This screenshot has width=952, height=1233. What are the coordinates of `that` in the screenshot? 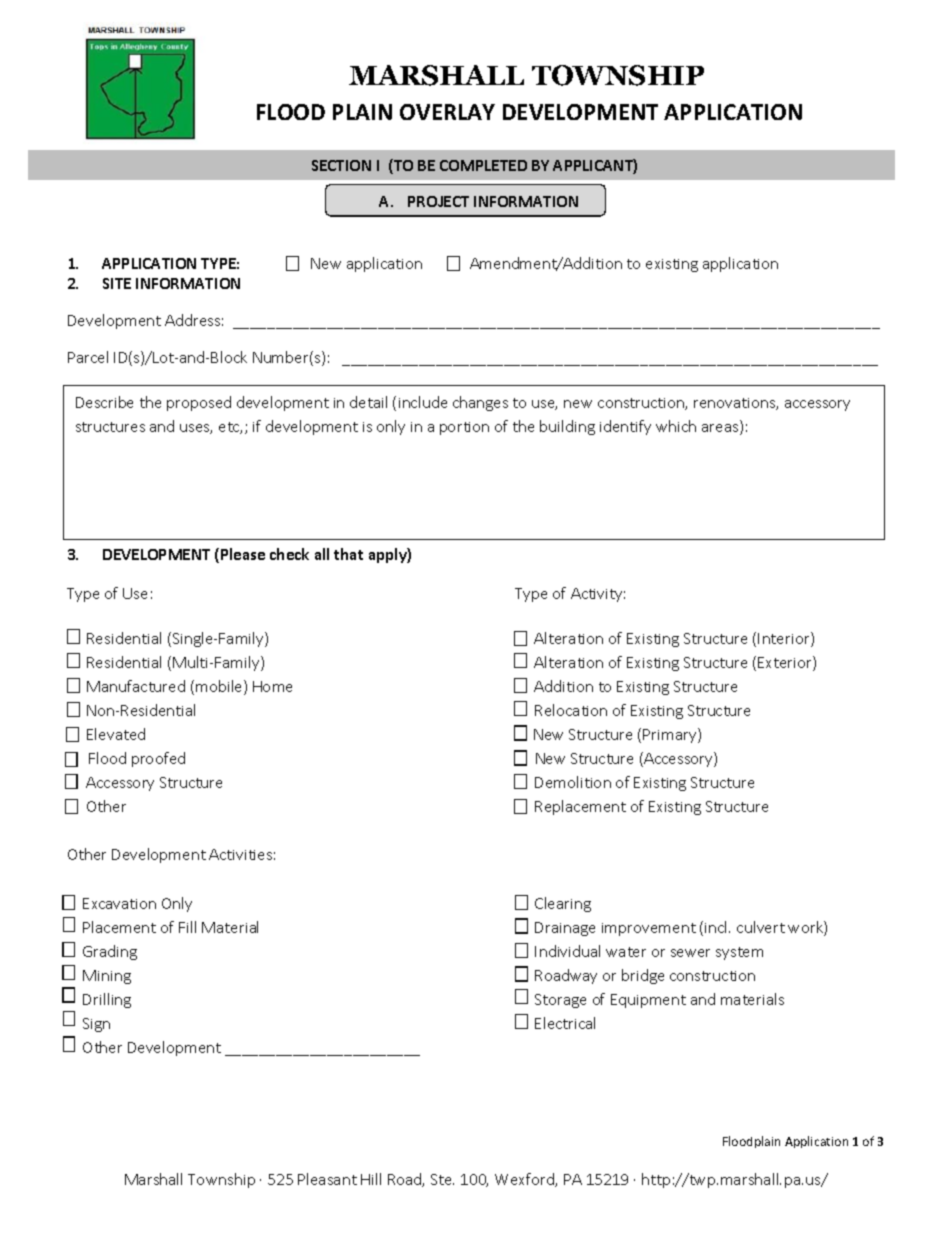 It's located at (348, 554).
